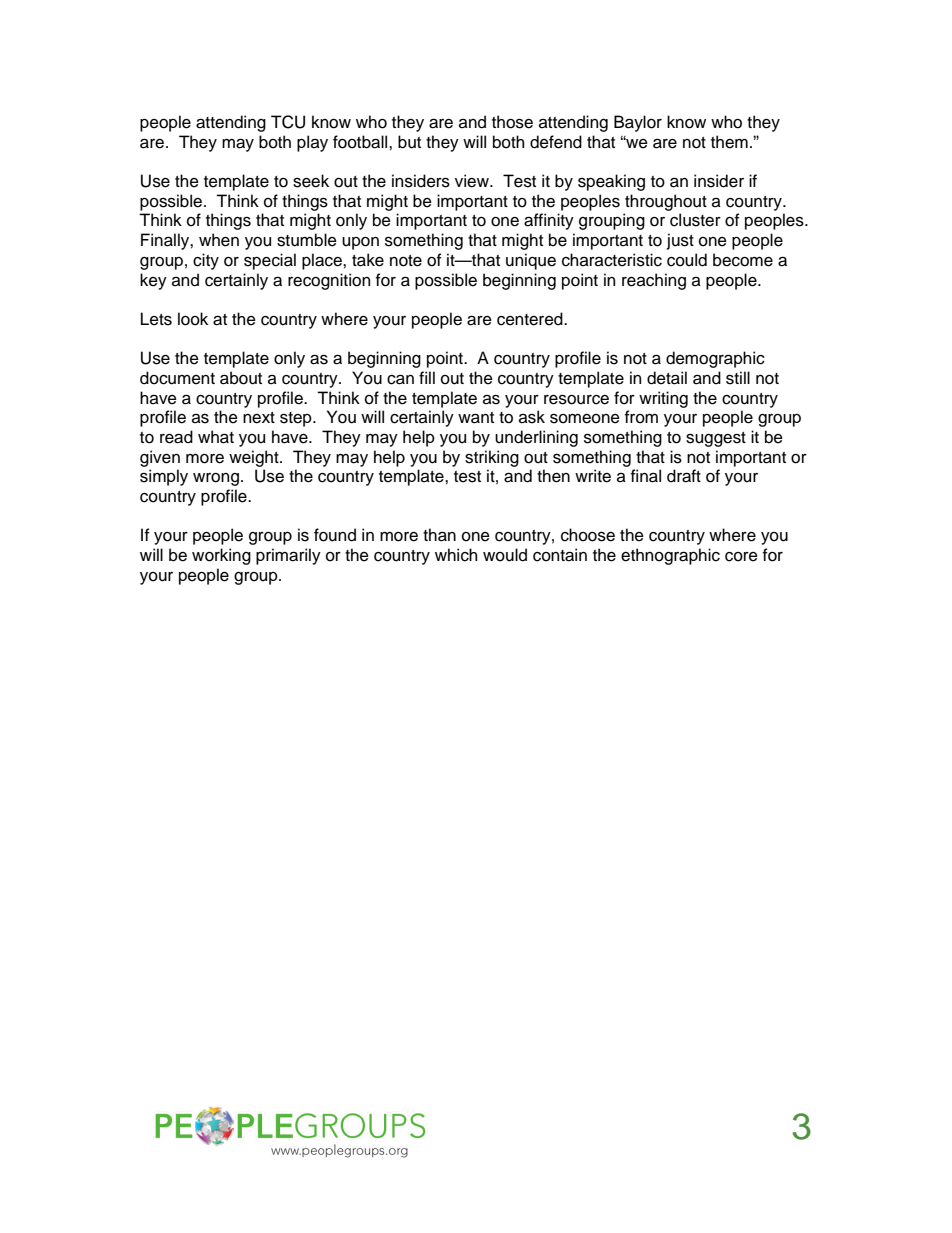 This screenshot has height=1233, width=952. What do you see at coordinates (216, 437) in the screenshot?
I see `what` at bounding box center [216, 437].
